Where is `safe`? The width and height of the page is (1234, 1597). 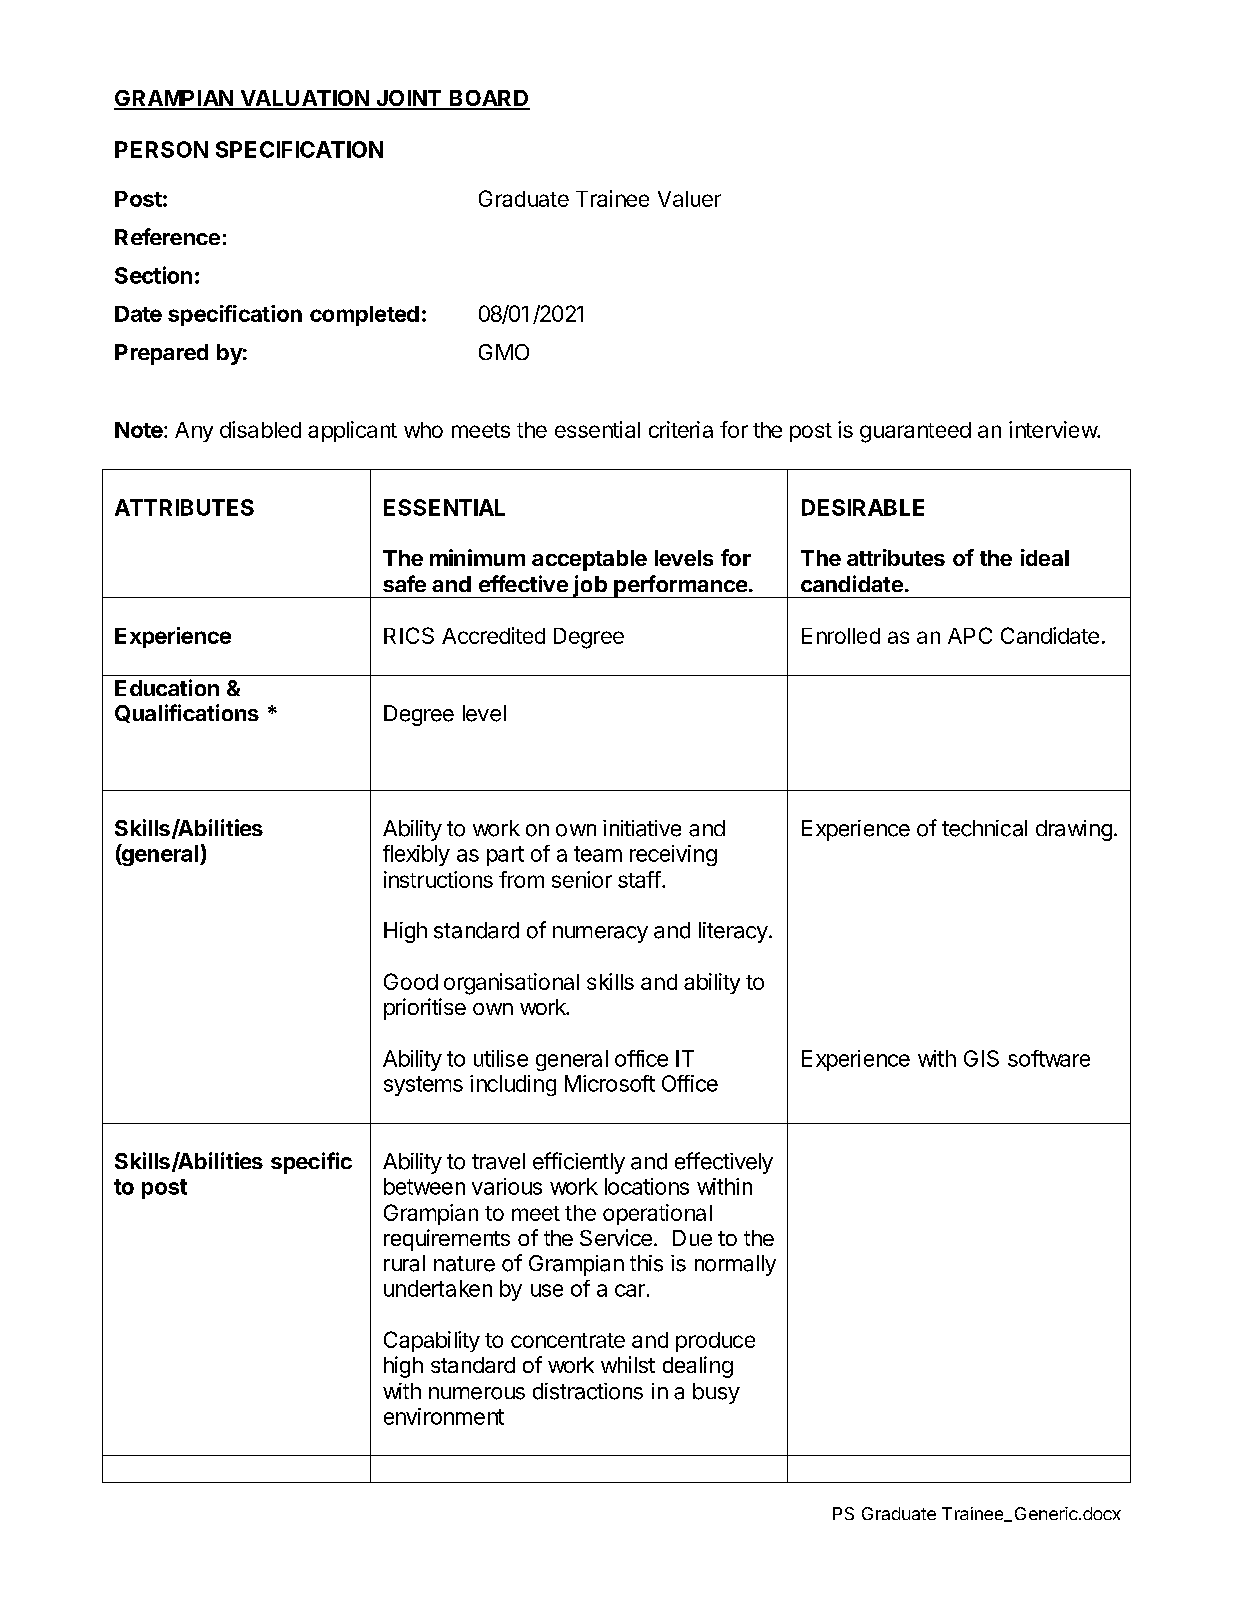
safe is located at coordinates (404, 583).
